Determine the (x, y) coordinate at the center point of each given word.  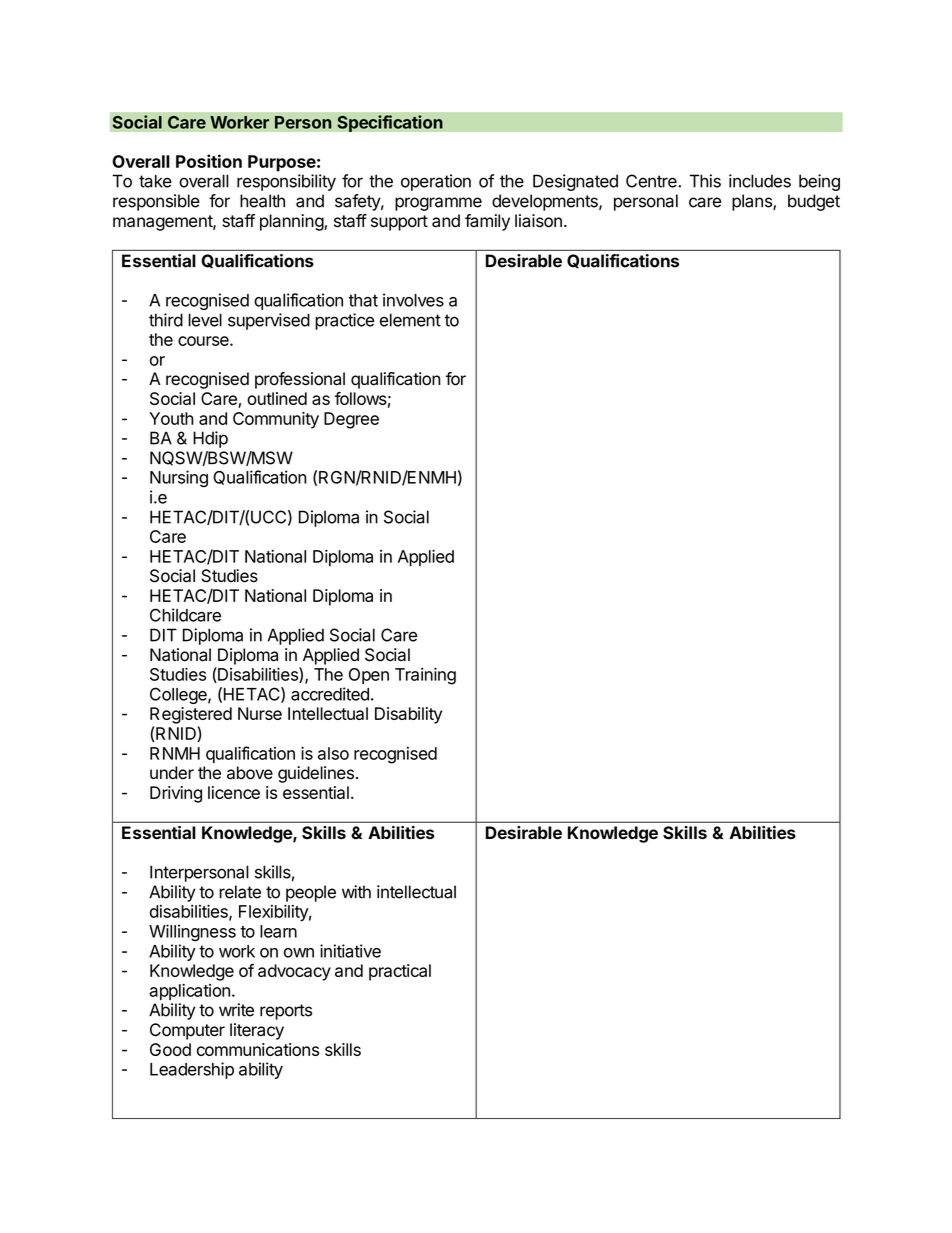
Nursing (179, 479)
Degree (351, 420)
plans (753, 202)
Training (425, 676)
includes (760, 181)
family (487, 222)
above (250, 773)
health (262, 201)
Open (369, 676)
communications (258, 1049)
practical (400, 972)
